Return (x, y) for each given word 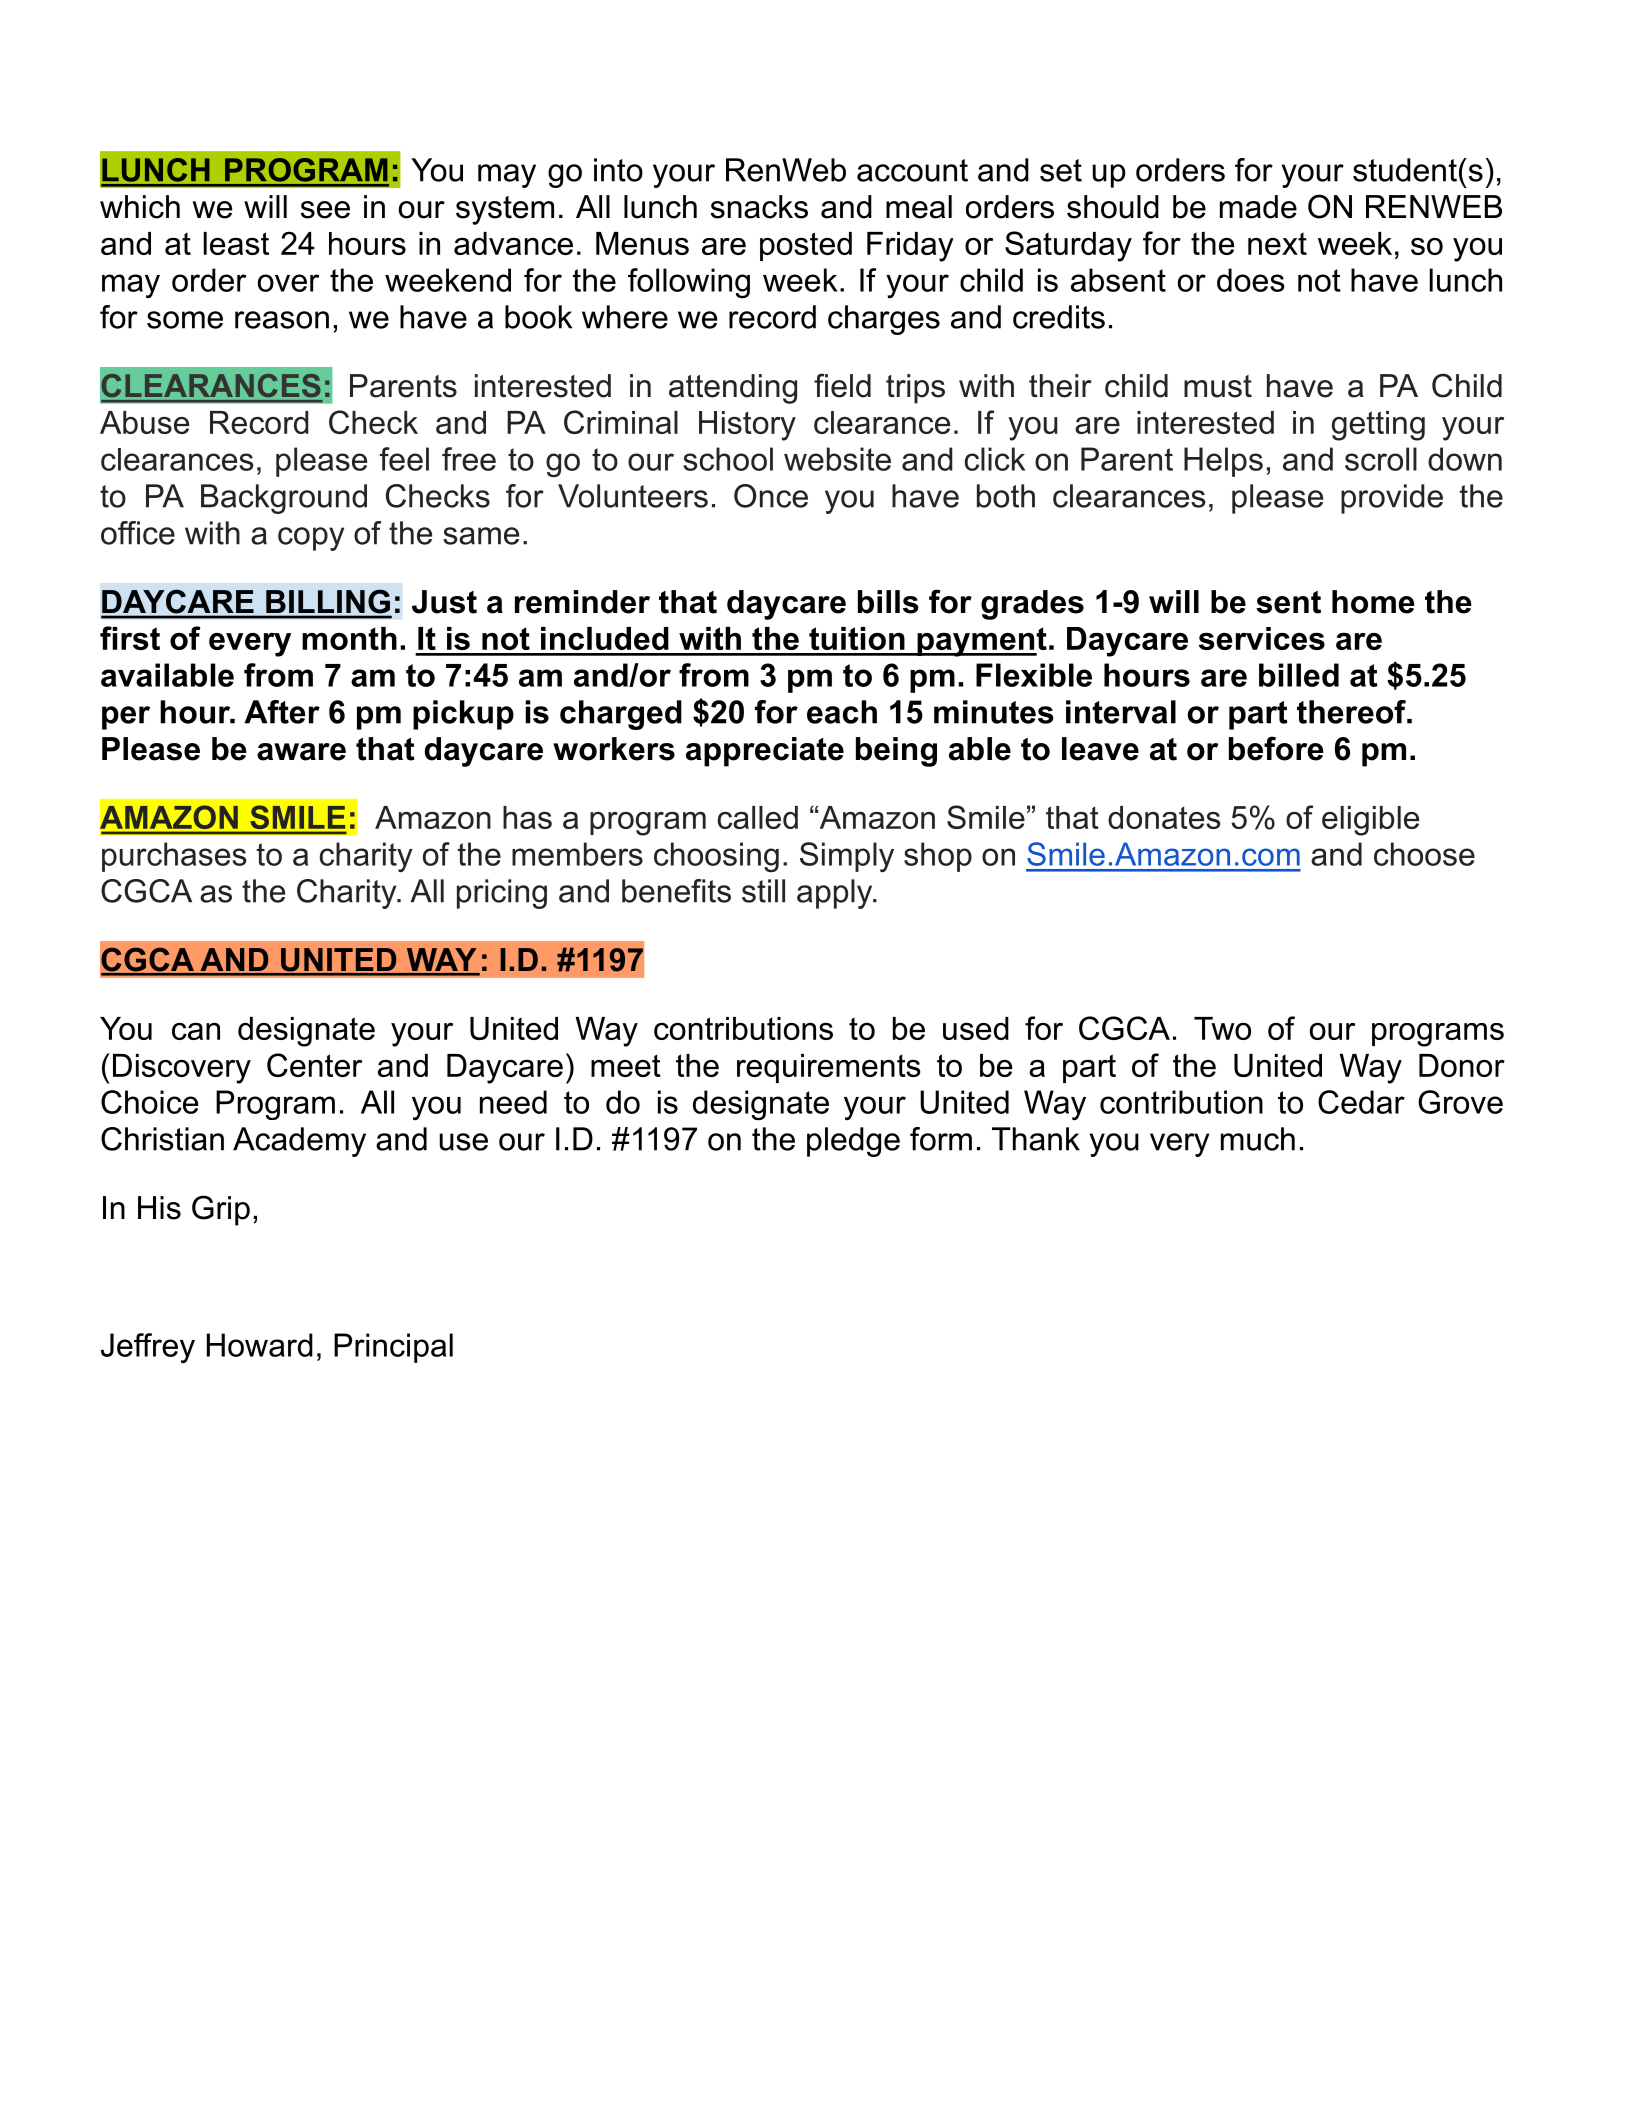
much (1258, 1139)
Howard (260, 1345)
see (325, 210)
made (1258, 207)
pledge (853, 1142)
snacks (759, 207)
